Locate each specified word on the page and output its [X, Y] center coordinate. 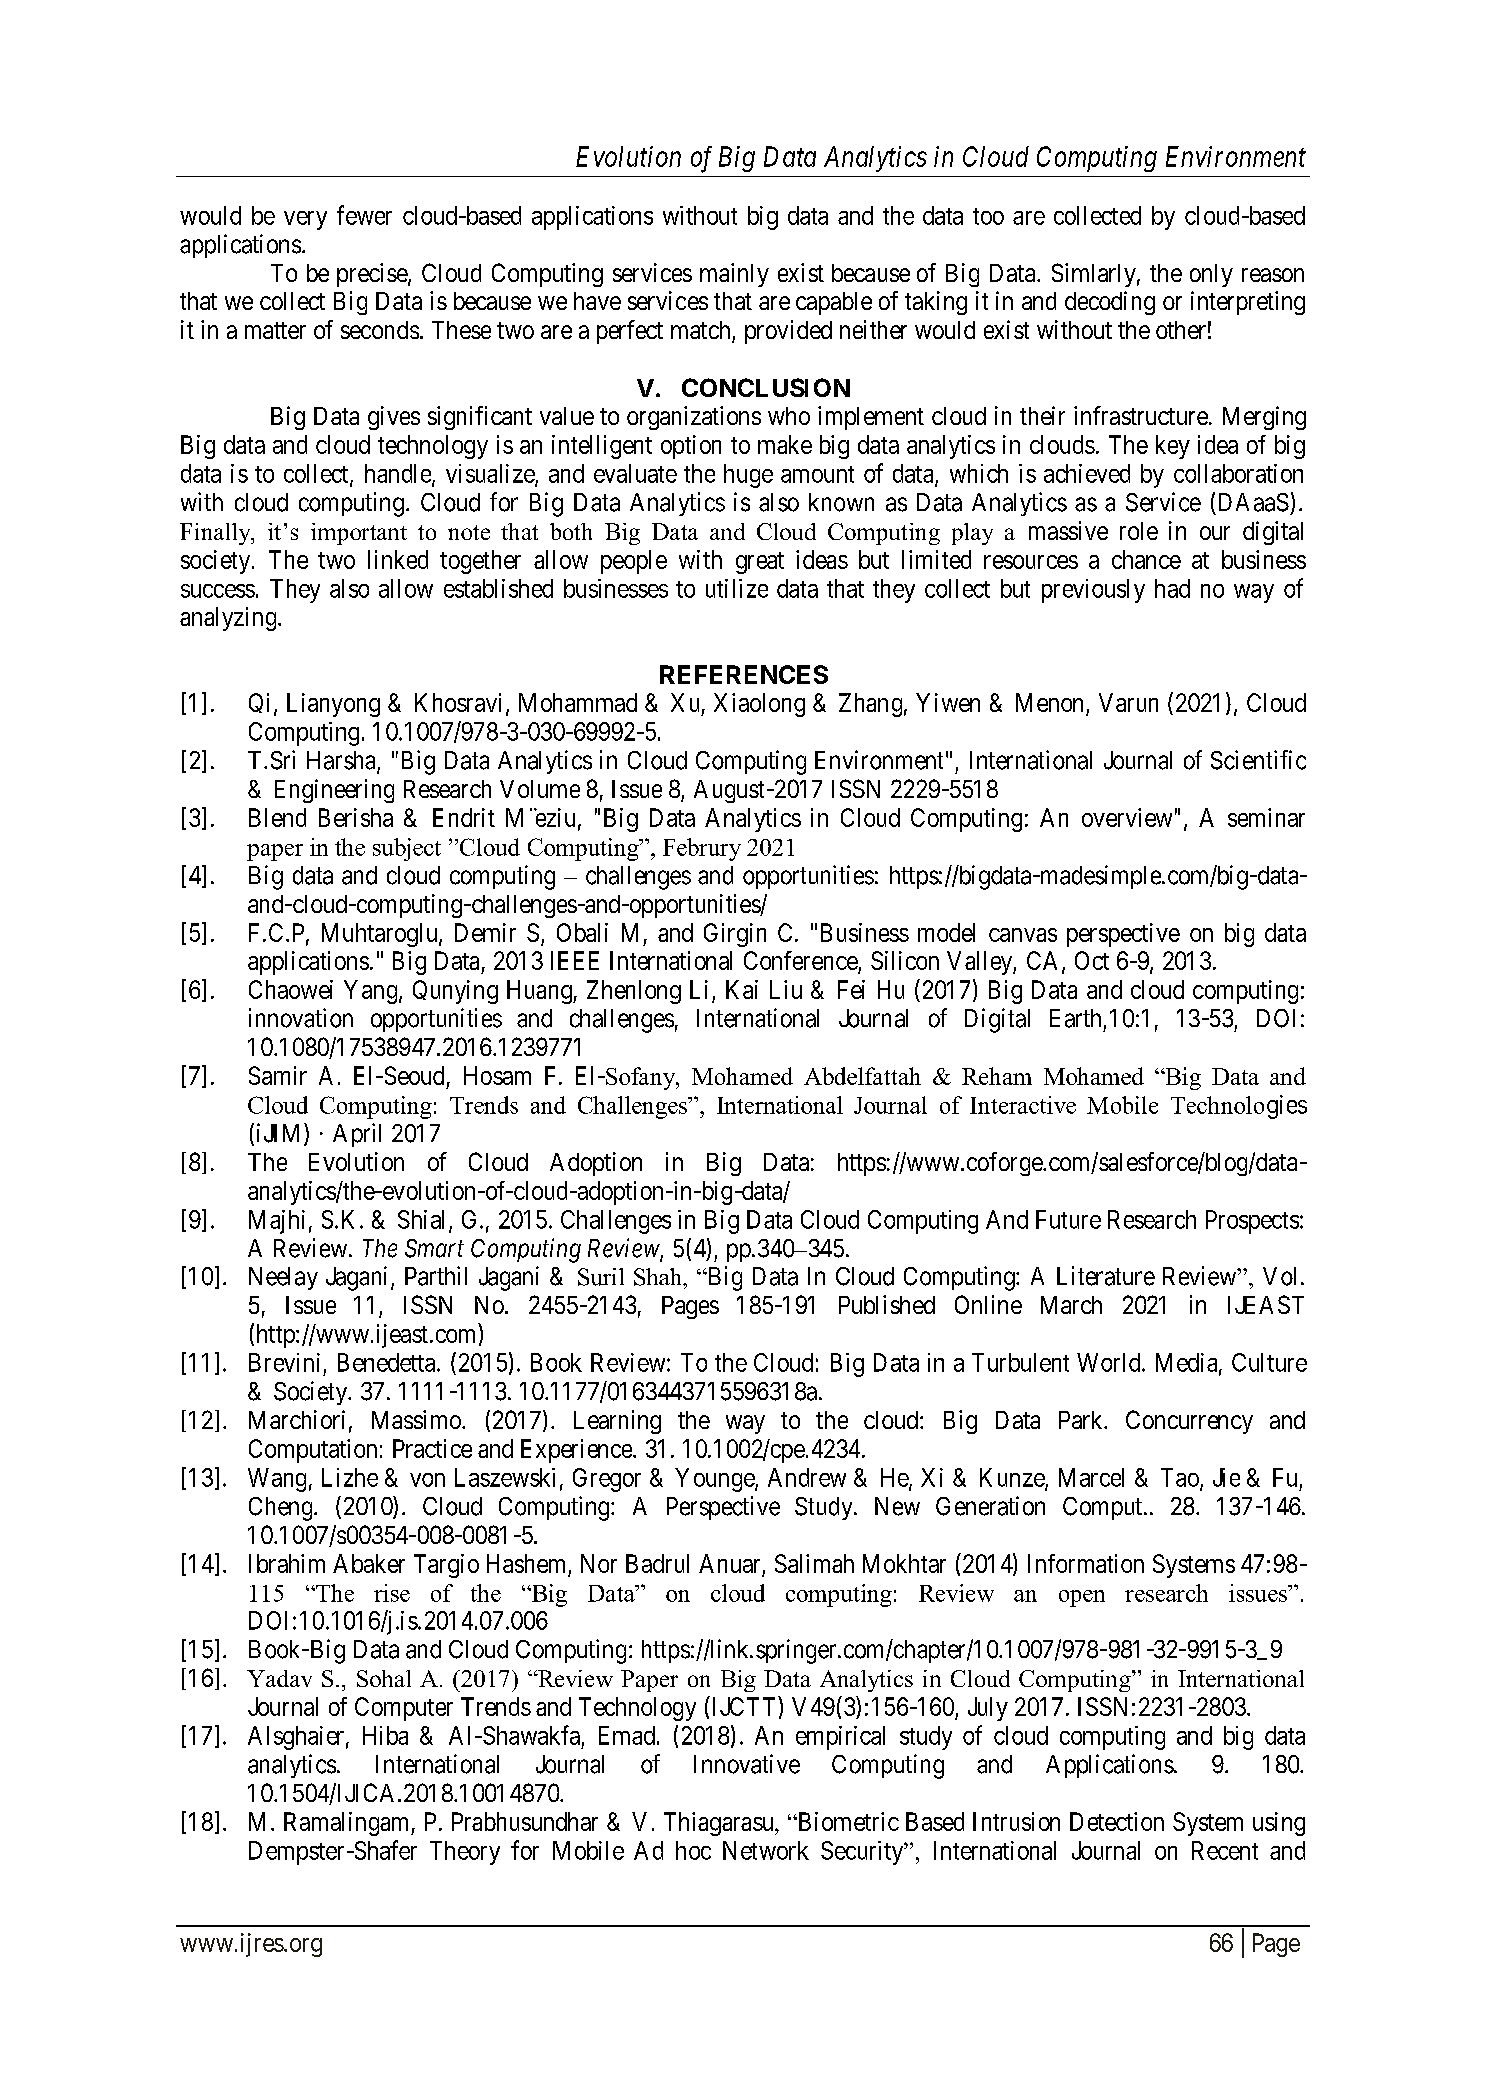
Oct [1092, 960]
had [1172, 588]
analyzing [229, 619]
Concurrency [1189, 1422]
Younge [715, 1480]
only [1211, 275]
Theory [465, 1853]
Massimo [417, 1419]
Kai [742, 989]
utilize [737, 588]
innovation [301, 1018]
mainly [734, 275]
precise [373, 275]
